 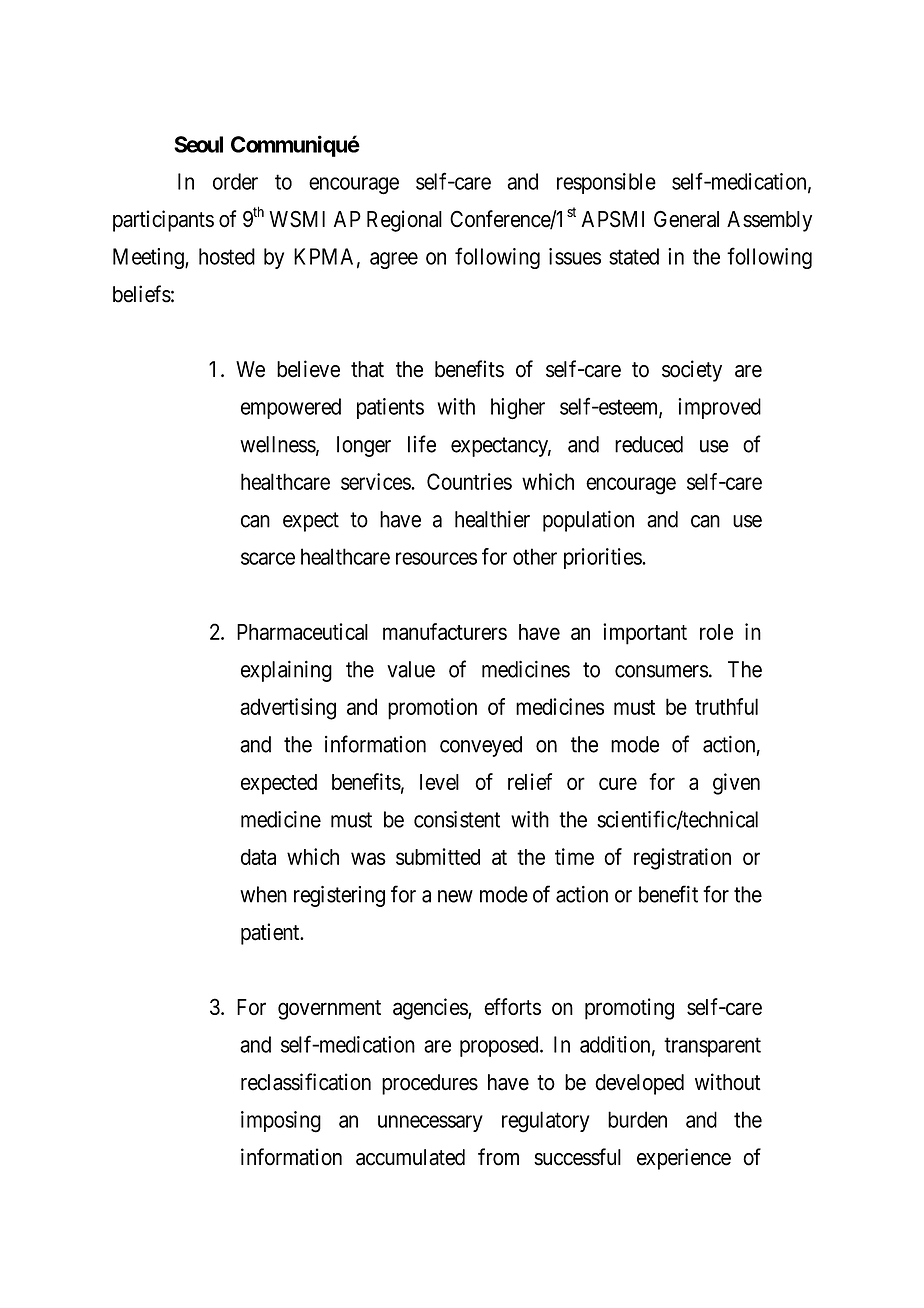 I want to click on registration, so click(x=682, y=859).
